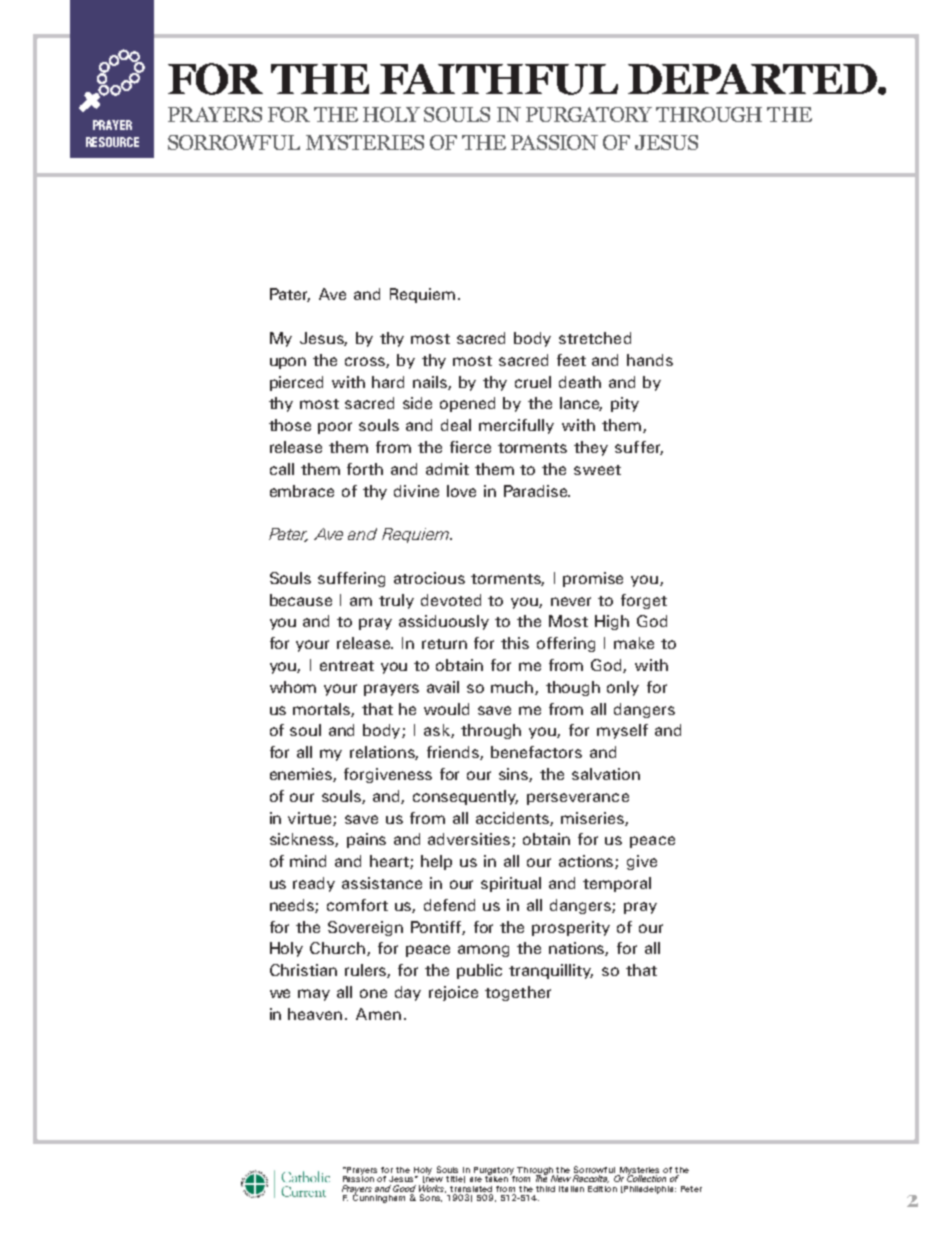 The height and width of the screenshot is (1233, 952). What do you see at coordinates (379, 1197) in the screenshot?
I see `Cunningham` at bounding box center [379, 1197].
